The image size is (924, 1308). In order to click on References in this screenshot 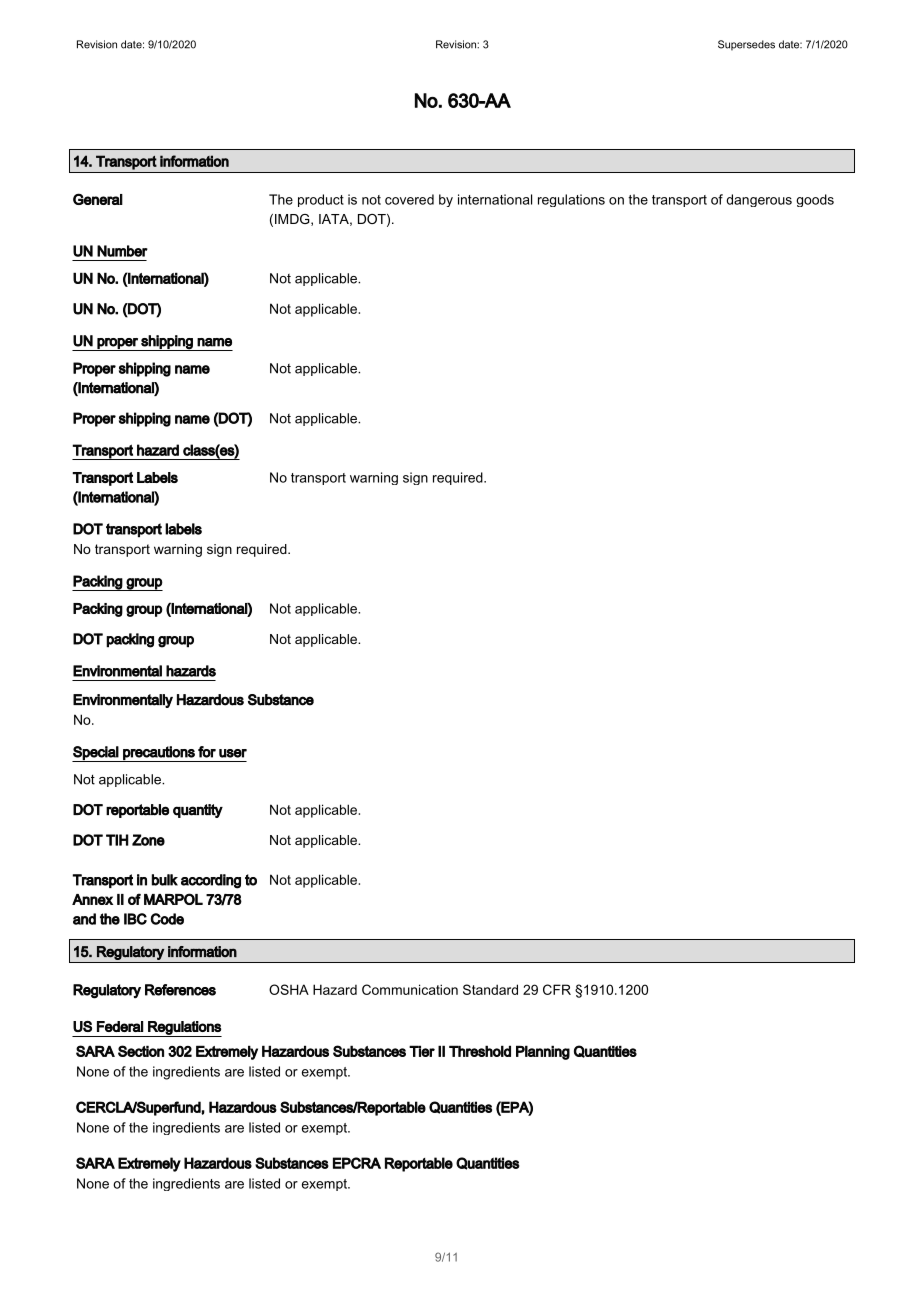, I will do `click(180, 990)`.
